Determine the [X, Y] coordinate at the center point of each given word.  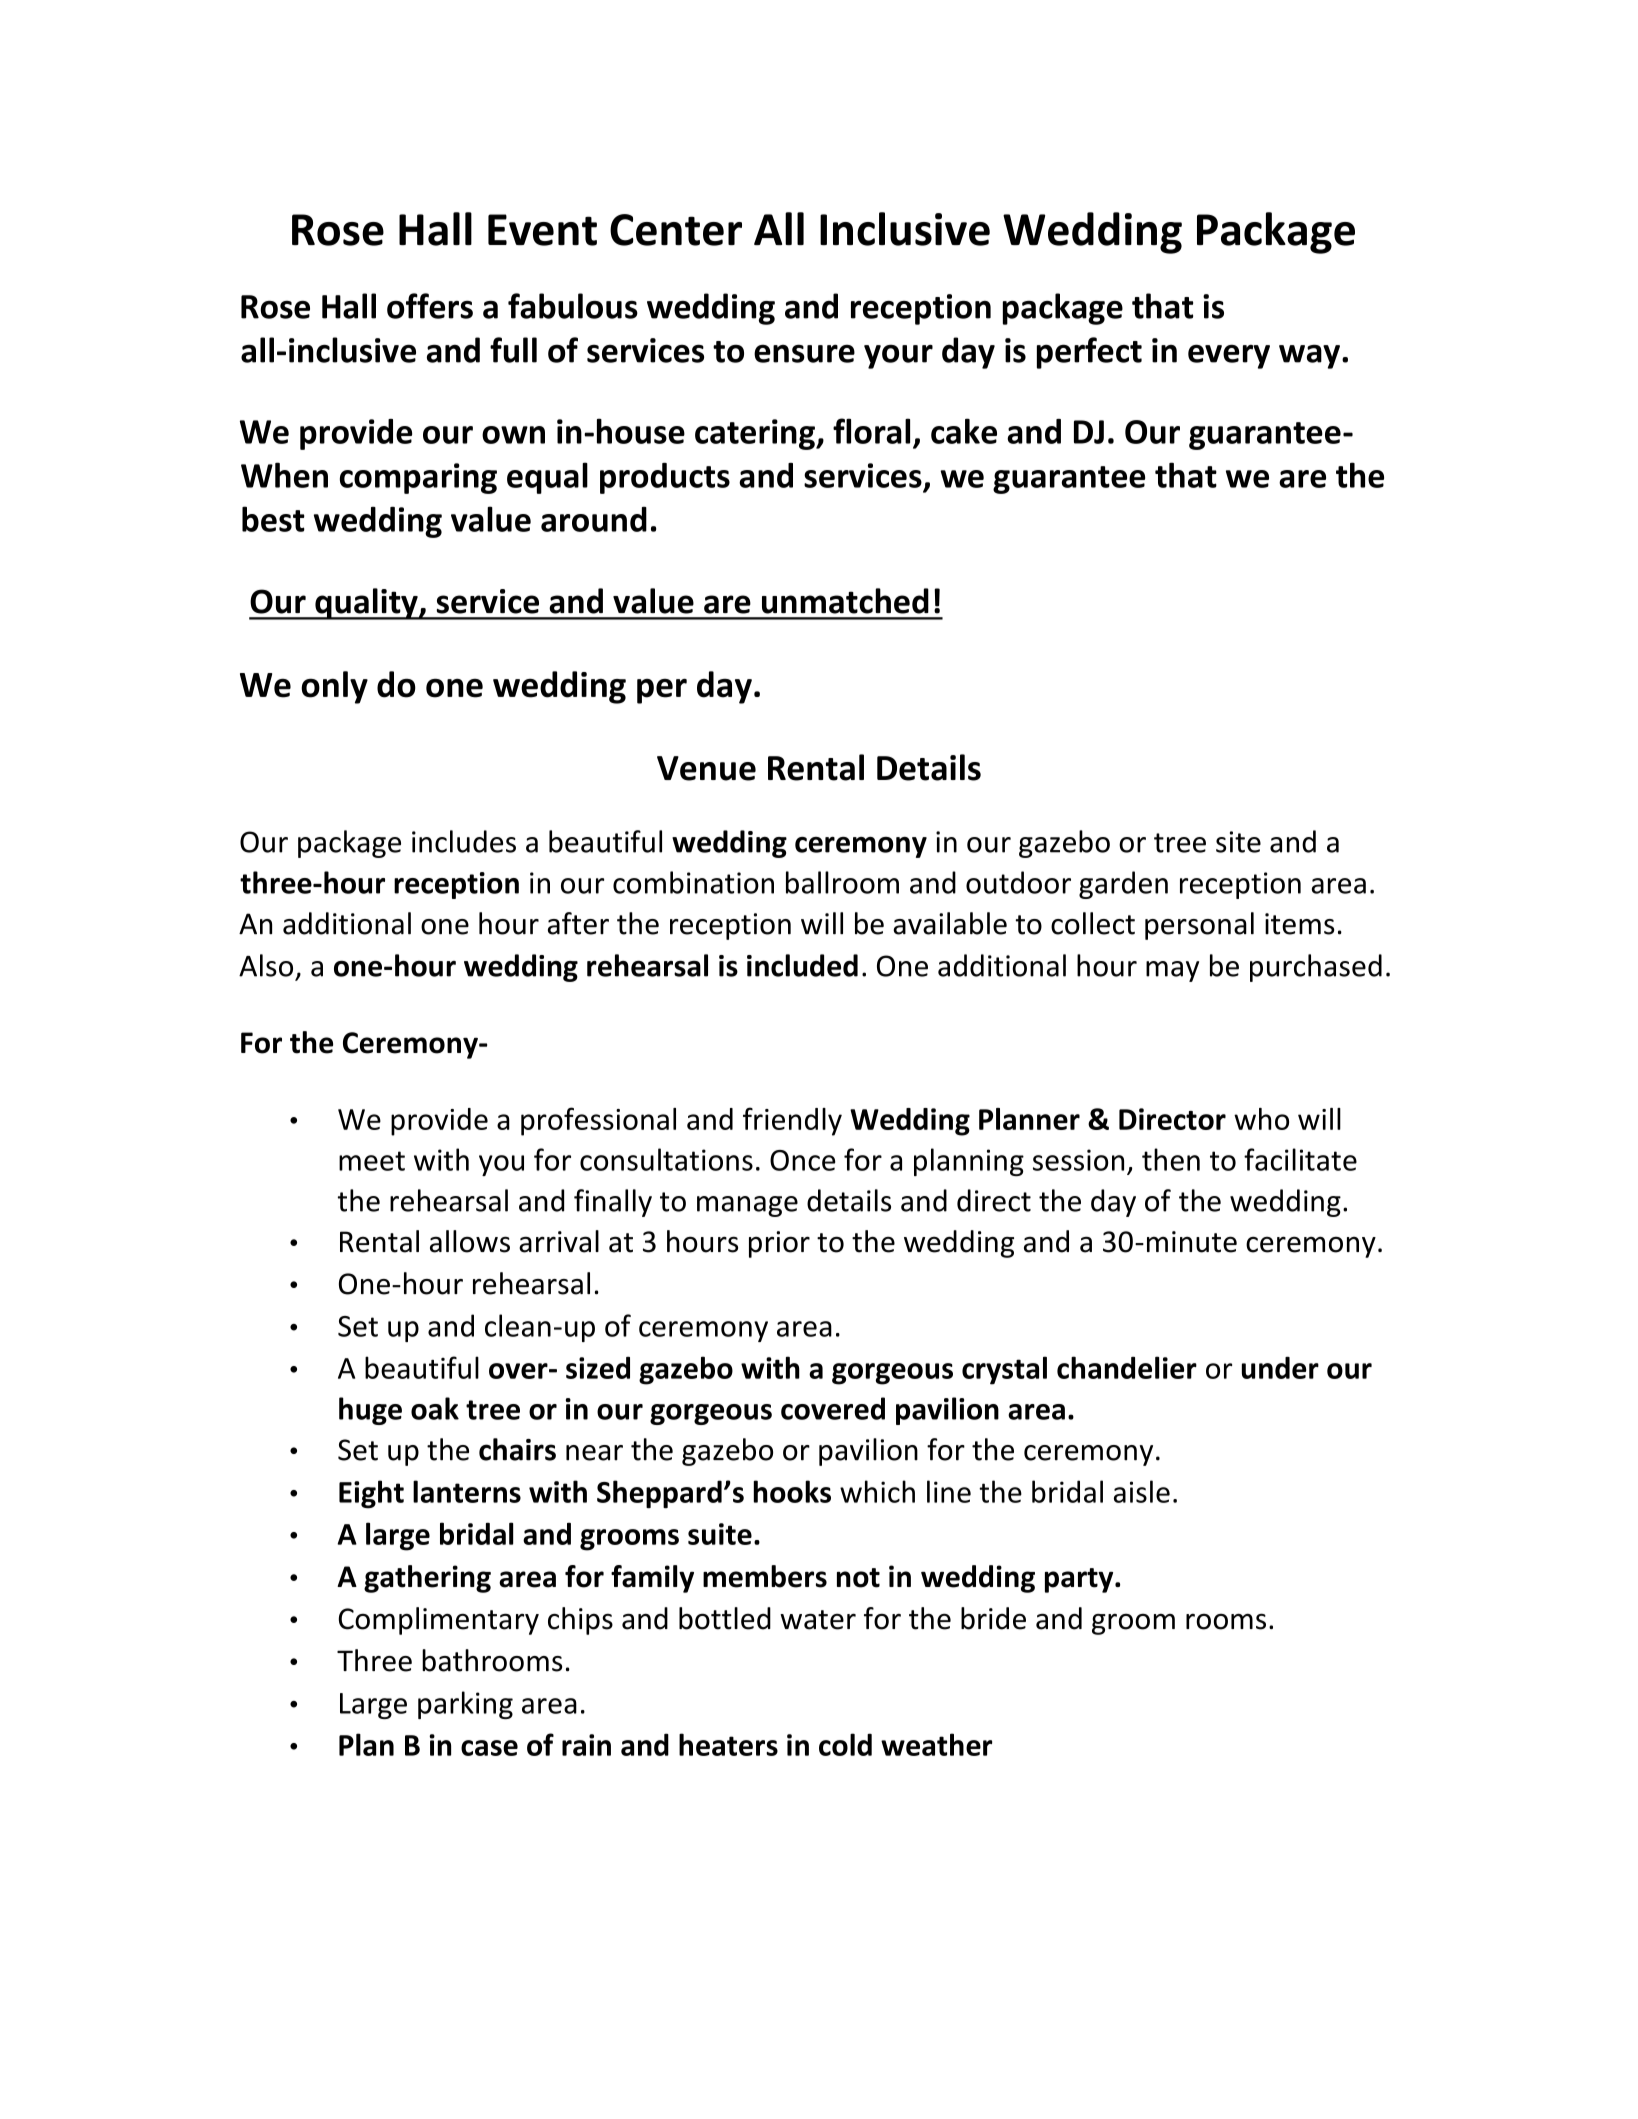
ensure [804, 353]
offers [430, 306]
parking [465, 1705]
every [1229, 356]
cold [845, 1744]
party [1080, 1580]
